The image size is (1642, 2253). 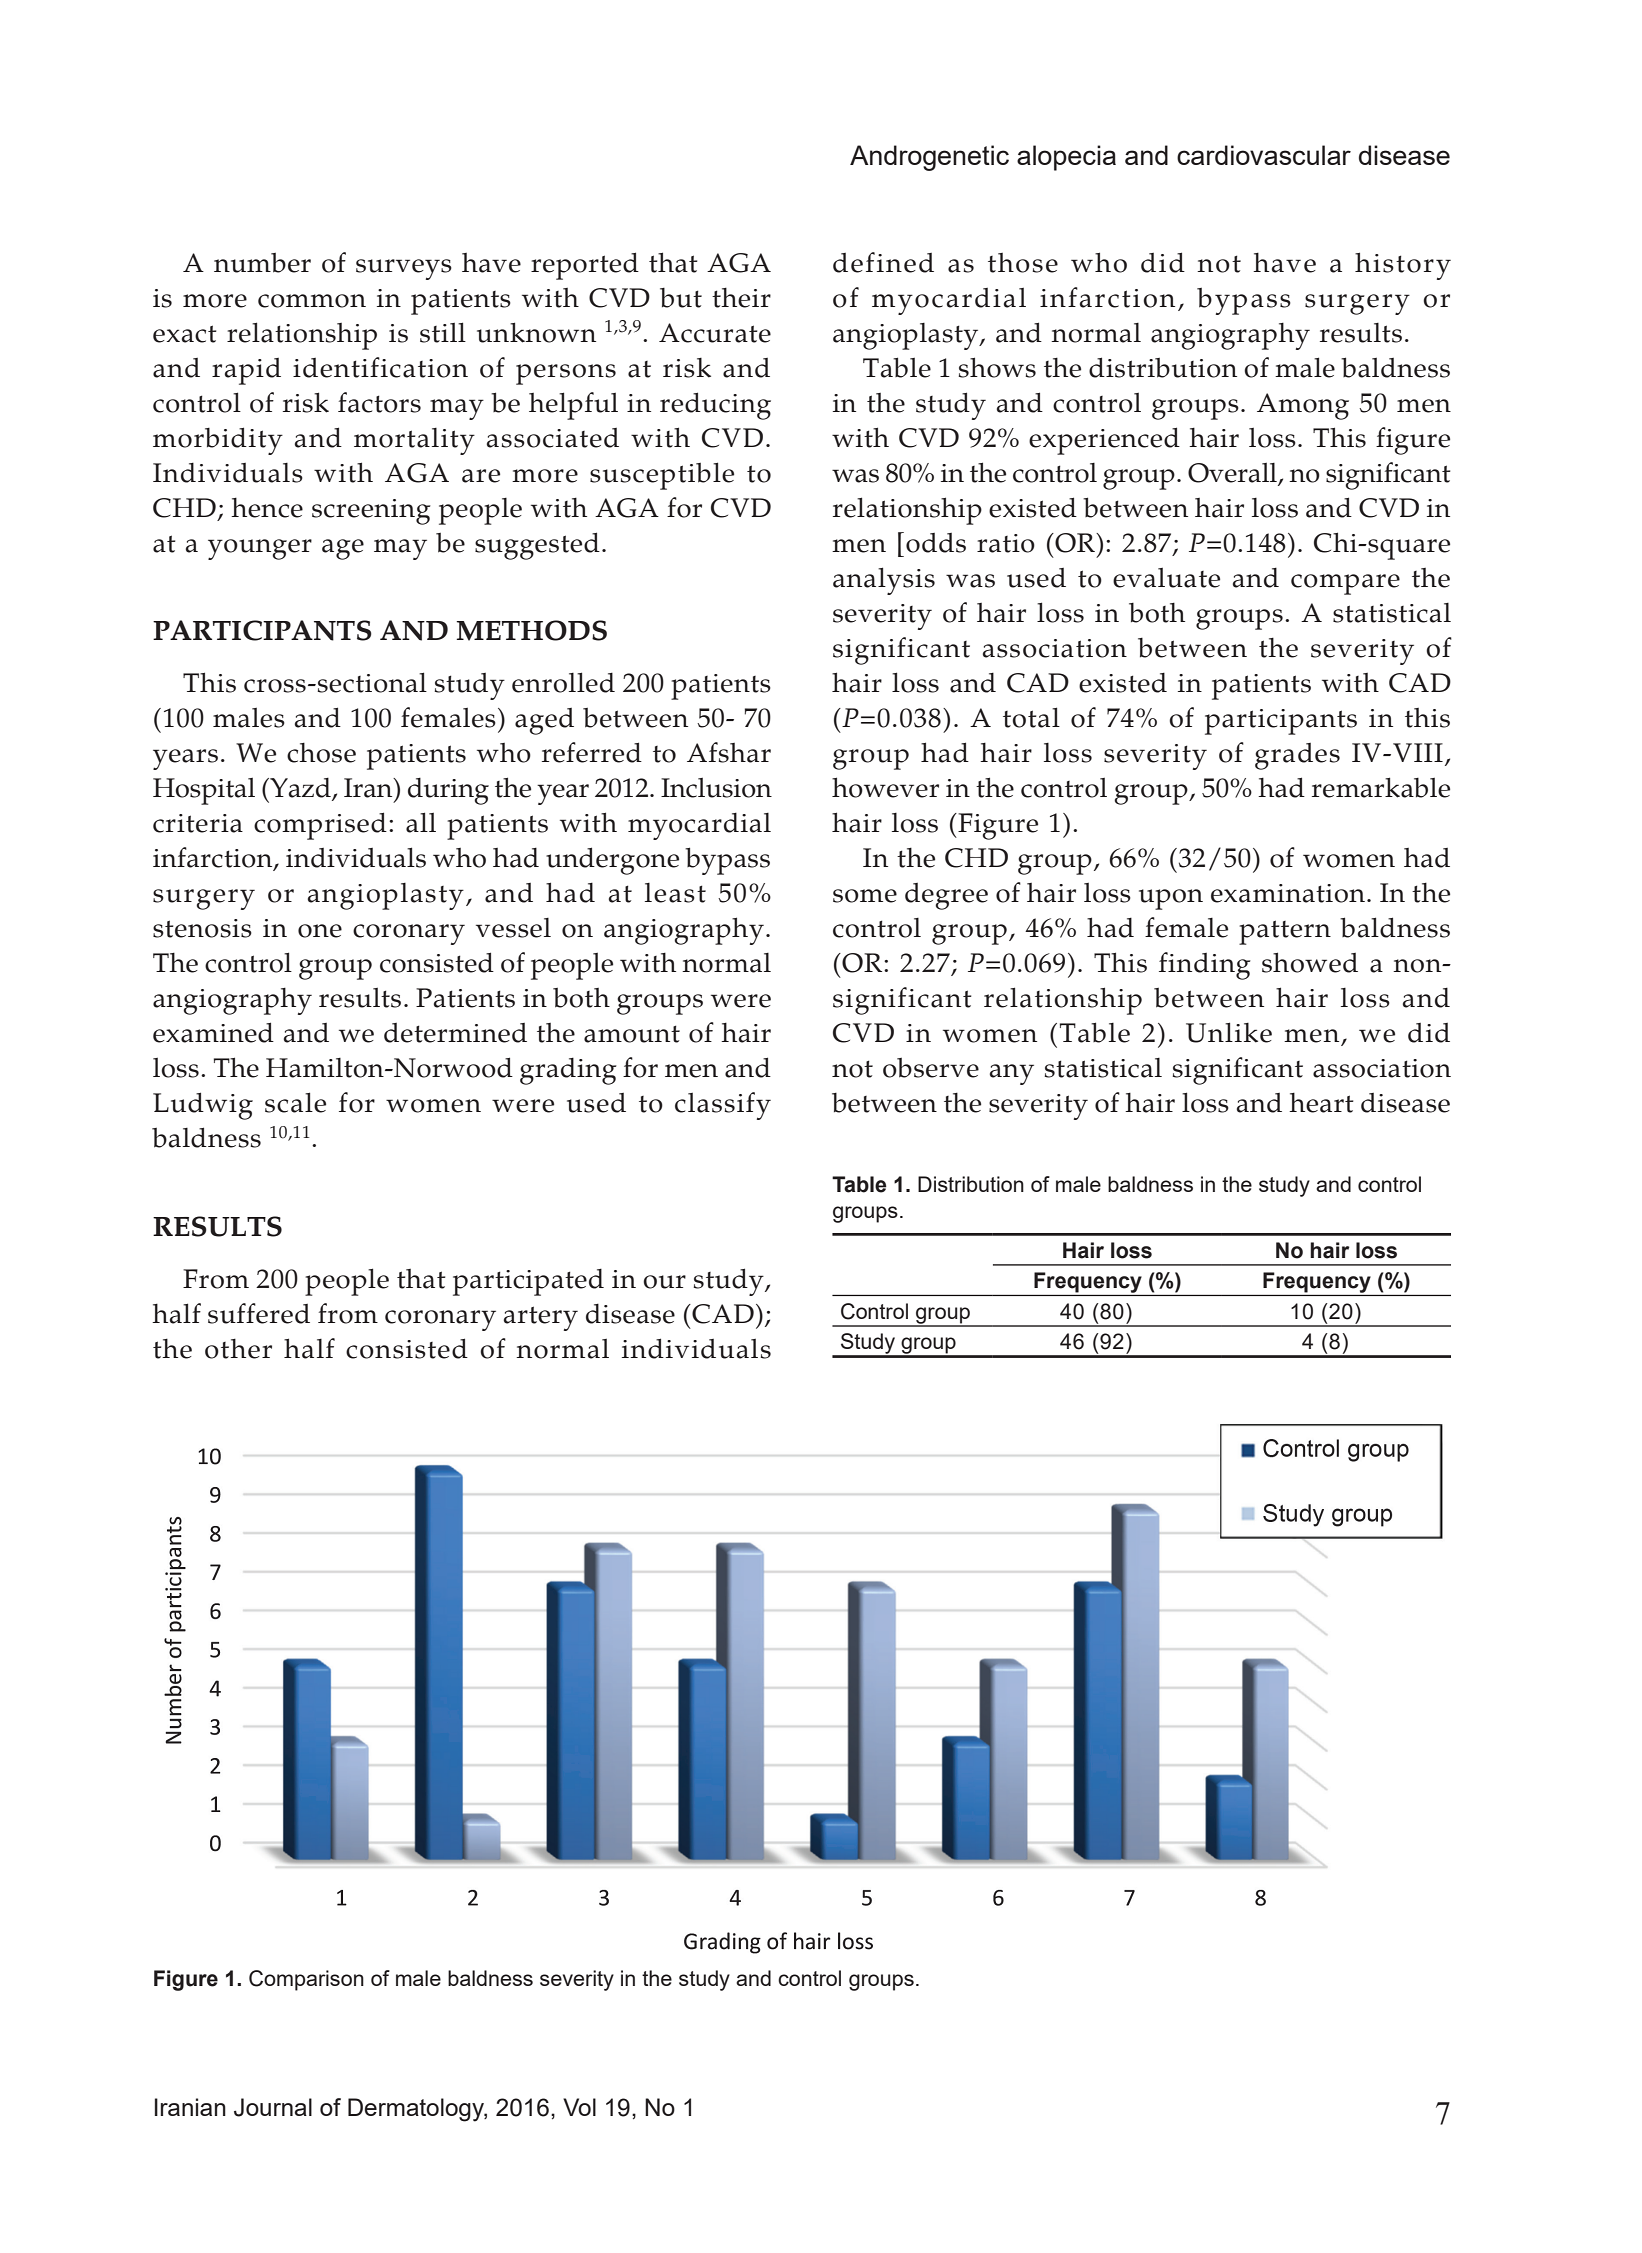 I want to click on cardiovascular, so click(x=1264, y=155).
